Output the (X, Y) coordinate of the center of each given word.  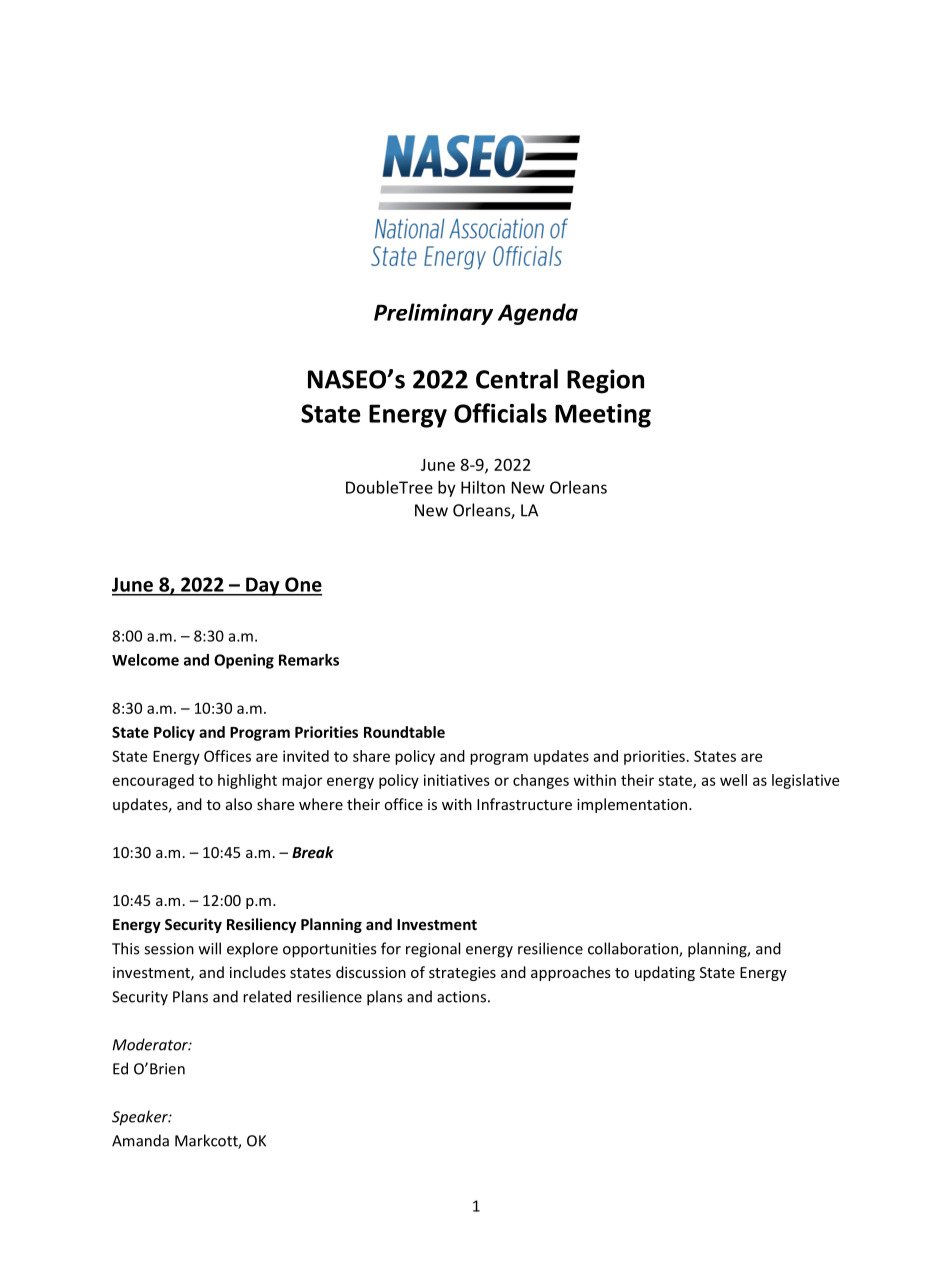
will (210, 948)
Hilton (483, 487)
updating (665, 973)
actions (461, 997)
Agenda (538, 314)
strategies (462, 974)
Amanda (140, 1140)
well (733, 780)
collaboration (634, 949)
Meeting (603, 416)
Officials (500, 413)
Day (263, 586)
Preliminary (433, 314)
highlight (247, 781)
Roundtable (404, 732)
